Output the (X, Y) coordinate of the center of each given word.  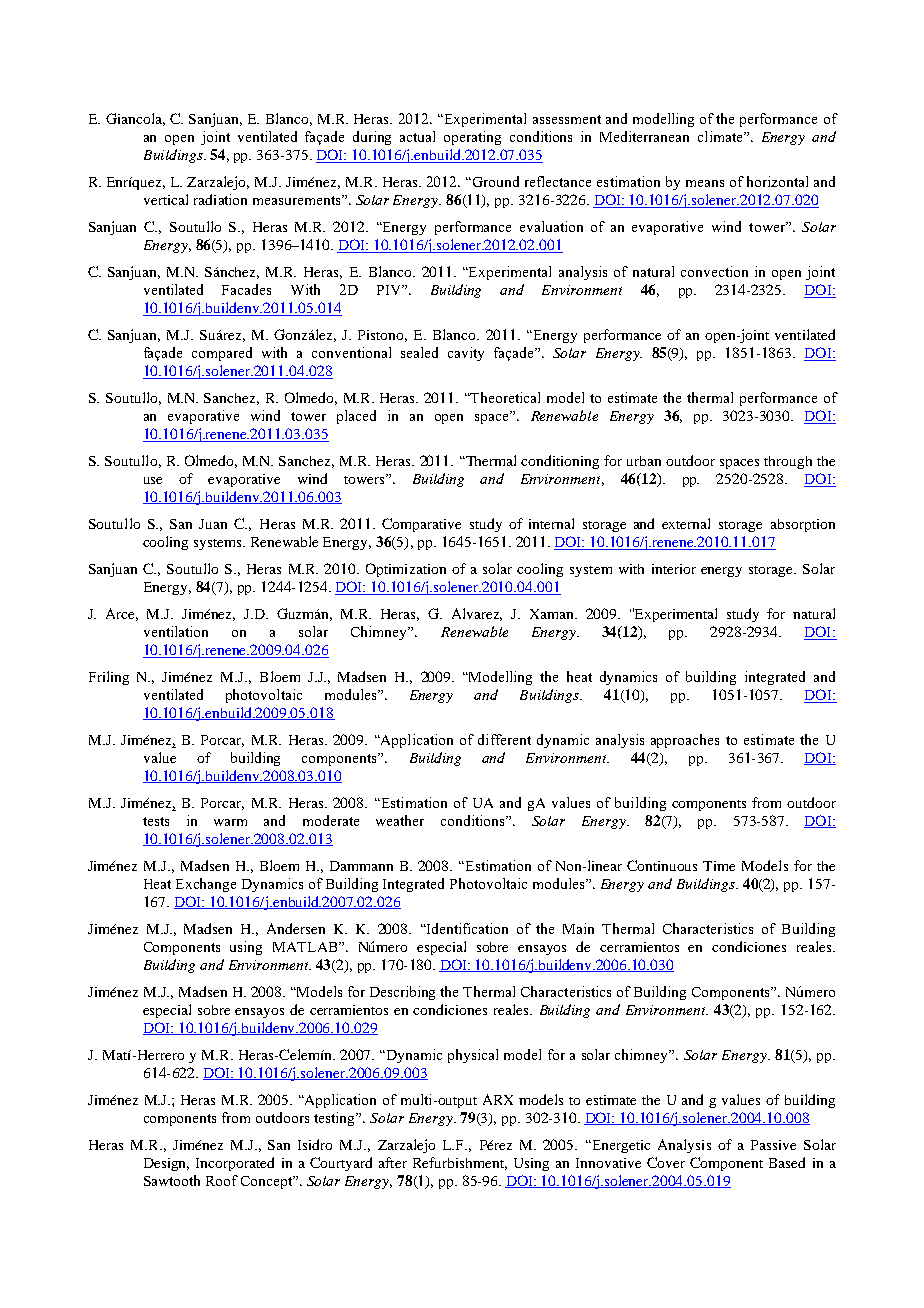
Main (578, 928)
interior (674, 569)
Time (719, 866)
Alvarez (477, 614)
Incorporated (235, 1164)
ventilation (176, 631)
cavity (466, 354)
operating (472, 138)
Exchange (206, 885)
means (705, 183)
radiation (220, 199)
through (788, 462)
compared (222, 354)
